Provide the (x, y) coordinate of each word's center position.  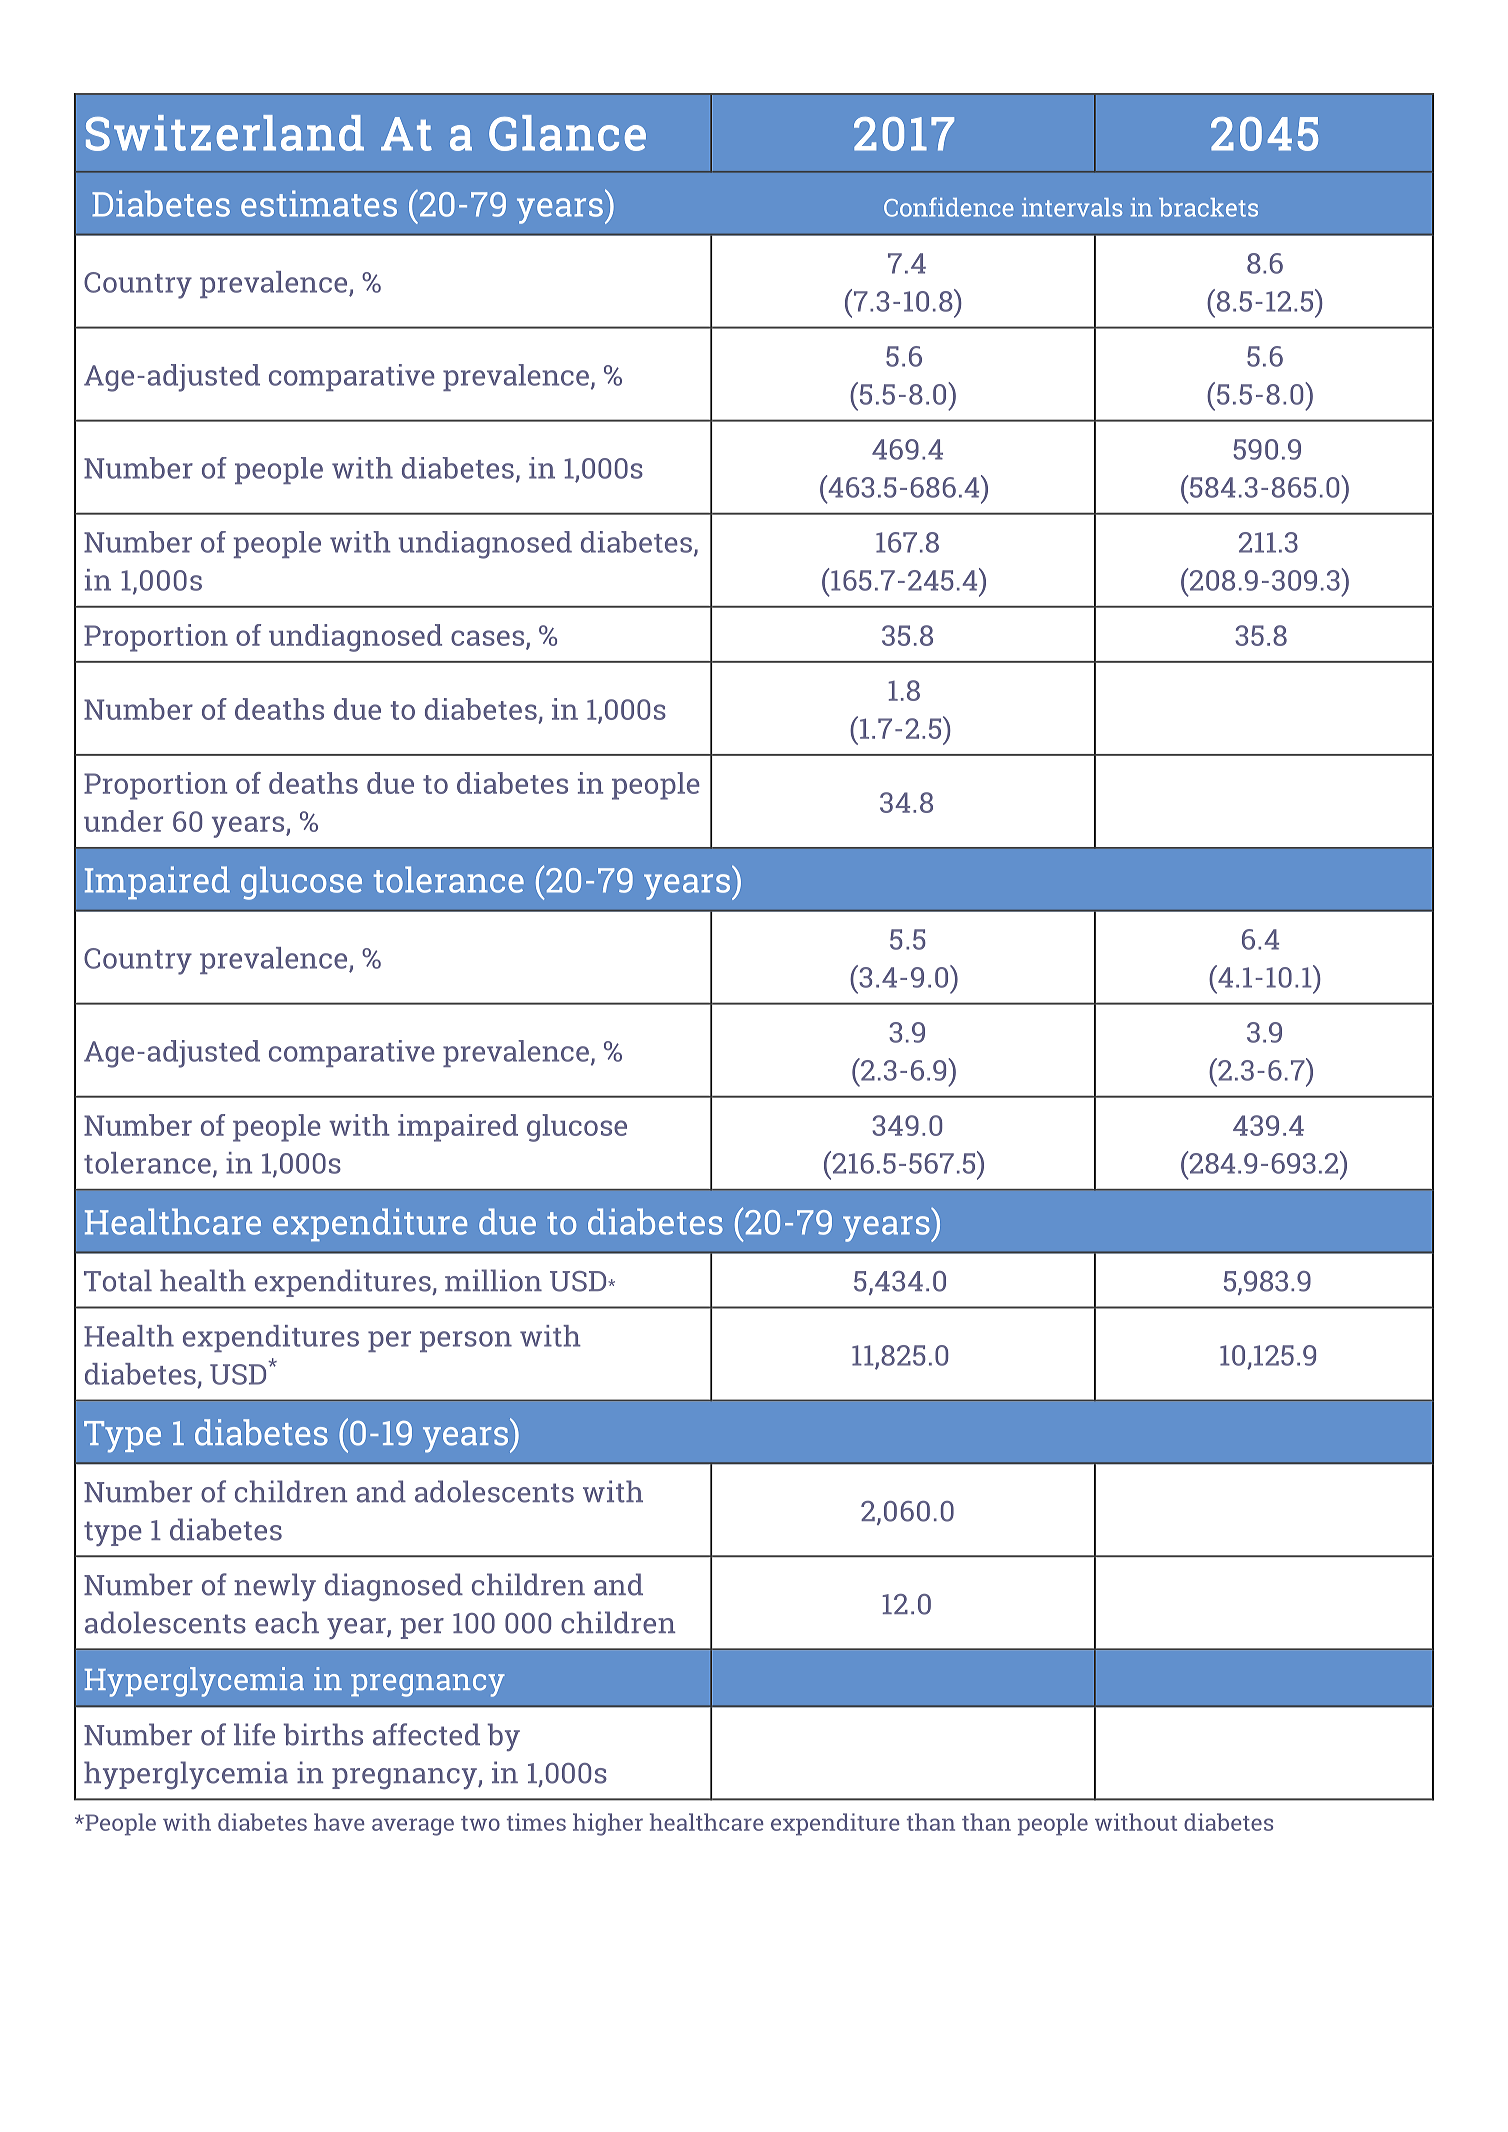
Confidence (949, 207)
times (536, 1822)
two (480, 1823)
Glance (567, 133)
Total (118, 1280)
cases (489, 639)
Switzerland (225, 133)
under (123, 821)
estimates (319, 203)
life (254, 1734)
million (493, 1280)
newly (275, 1587)
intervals (1072, 207)
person (466, 1341)
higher (608, 1824)
